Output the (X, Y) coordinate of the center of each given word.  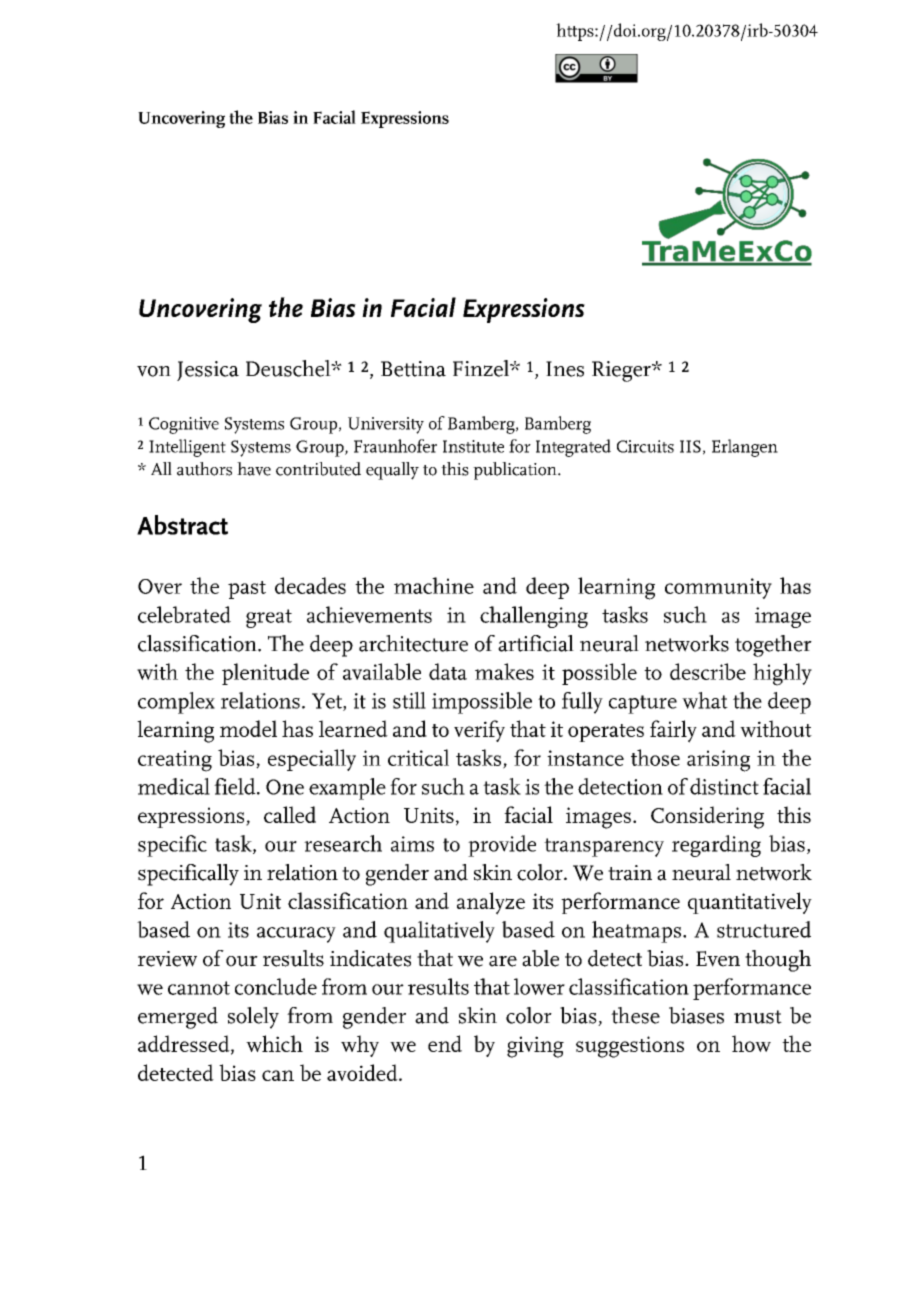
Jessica (208, 371)
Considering (707, 817)
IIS (690, 446)
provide (502, 846)
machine (434, 585)
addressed (185, 1044)
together (773, 646)
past (247, 590)
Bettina (413, 369)
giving (535, 1047)
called (290, 814)
